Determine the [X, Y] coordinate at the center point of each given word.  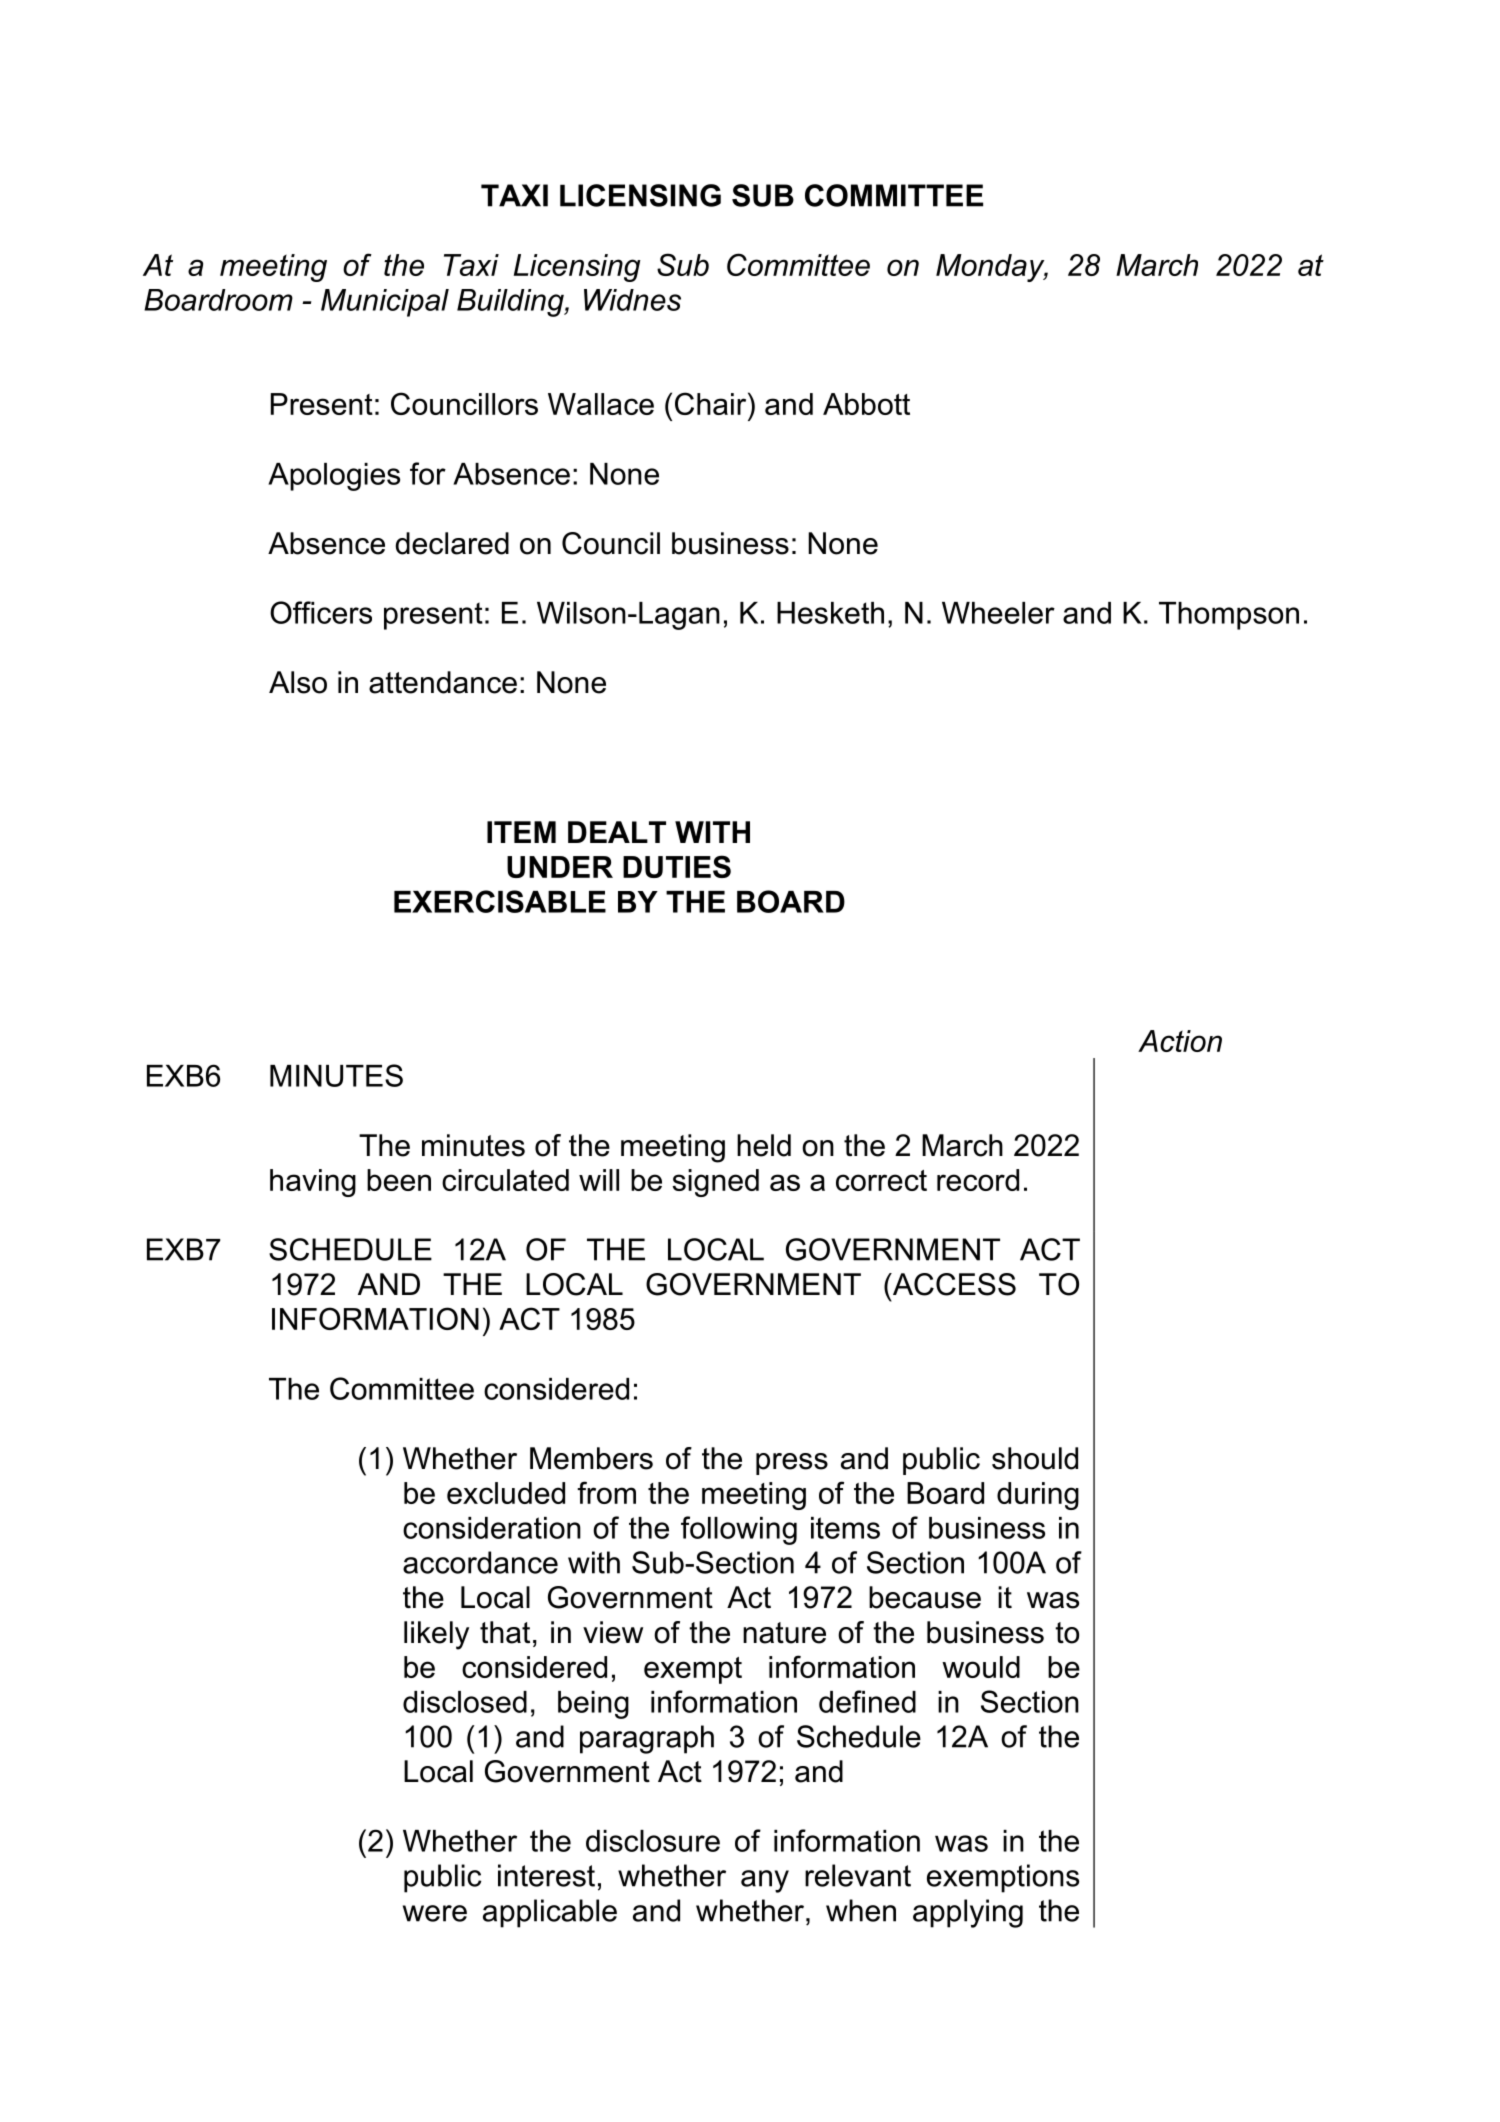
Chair [712, 403]
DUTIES [677, 866]
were [435, 1913]
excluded [506, 1493]
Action [1180, 1041]
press [792, 1464]
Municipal [385, 303]
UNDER [560, 867]
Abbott [866, 404]
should [1035, 1458]
